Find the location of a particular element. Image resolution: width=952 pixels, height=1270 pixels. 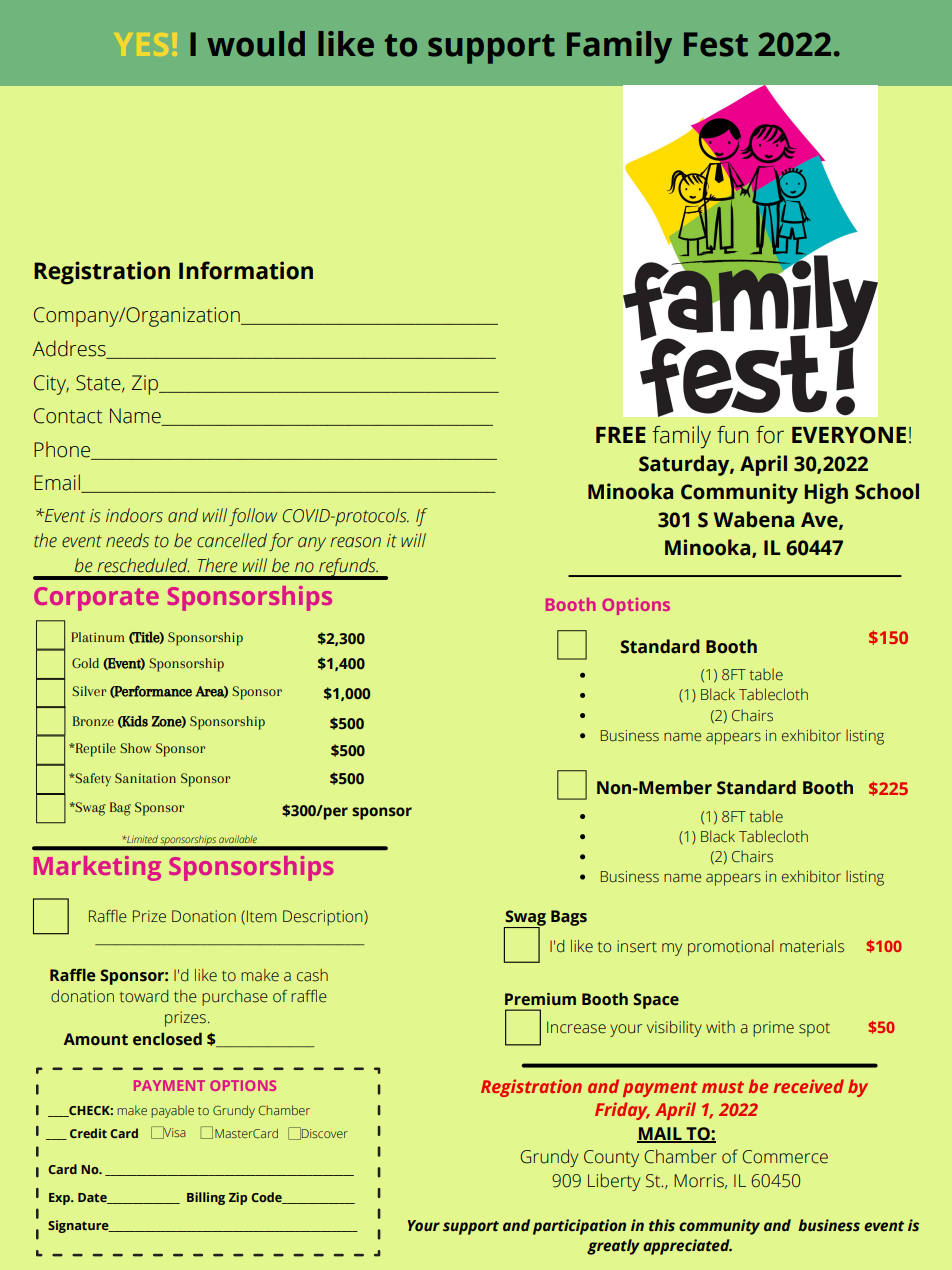

FREE is located at coordinates (621, 435).
